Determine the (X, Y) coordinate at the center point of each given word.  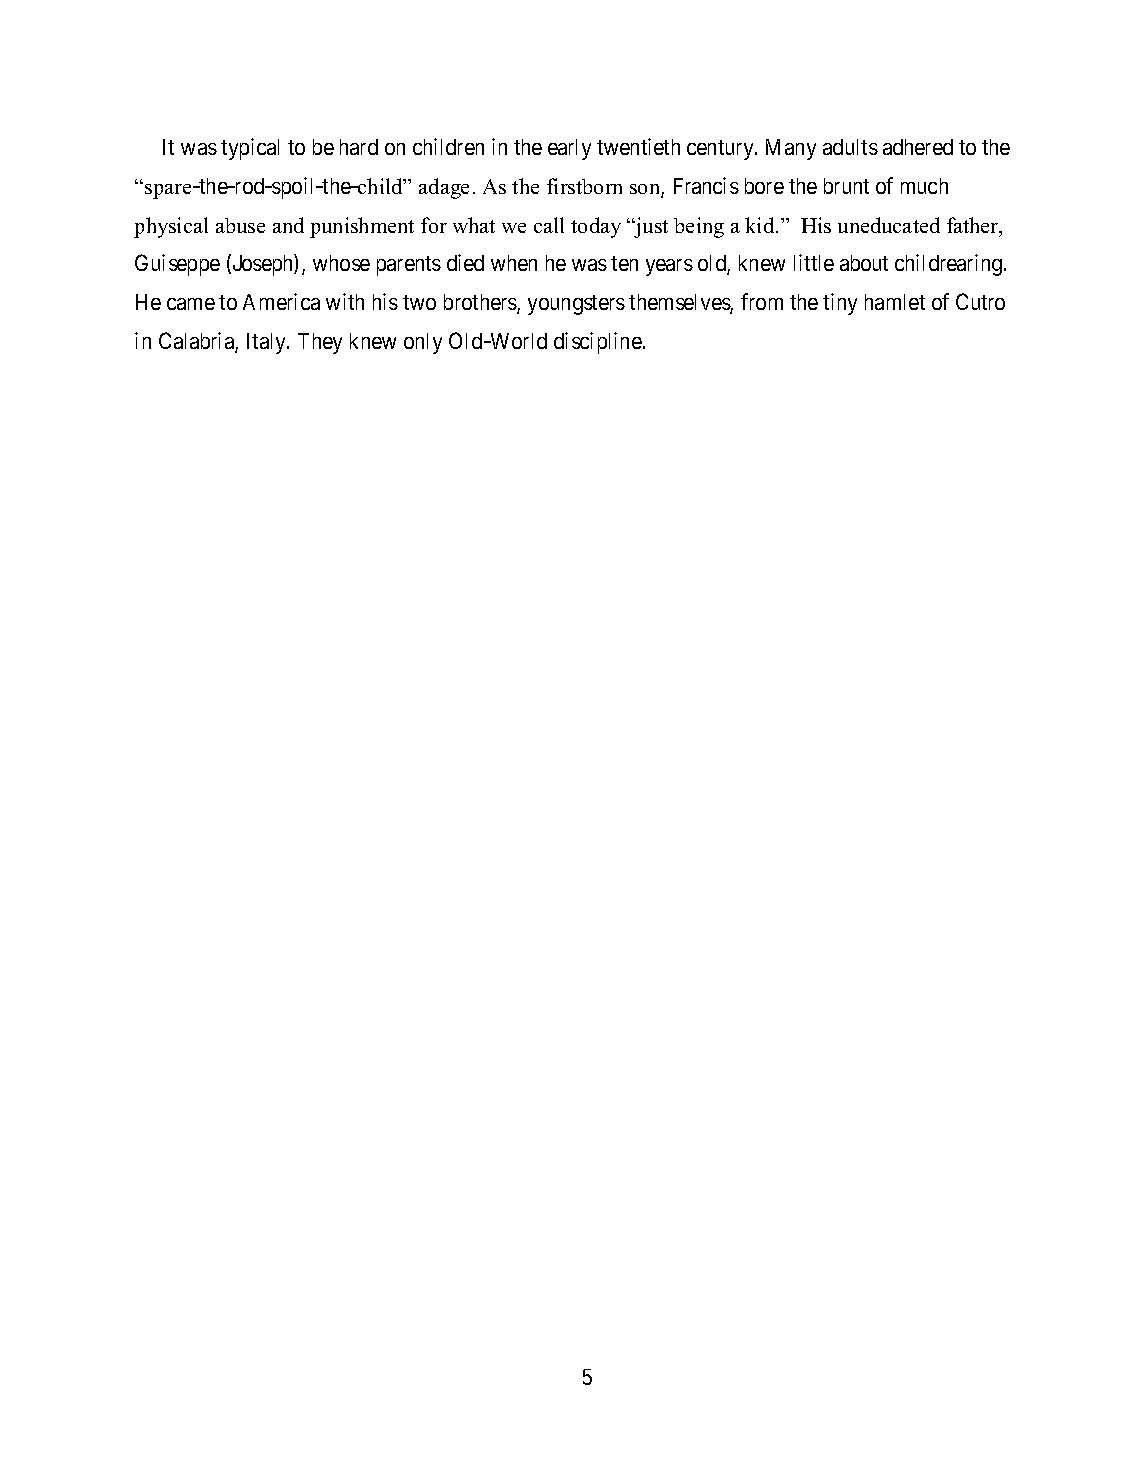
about (864, 263)
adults (850, 147)
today (596, 227)
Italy (268, 343)
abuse (240, 225)
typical (250, 149)
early (569, 149)
